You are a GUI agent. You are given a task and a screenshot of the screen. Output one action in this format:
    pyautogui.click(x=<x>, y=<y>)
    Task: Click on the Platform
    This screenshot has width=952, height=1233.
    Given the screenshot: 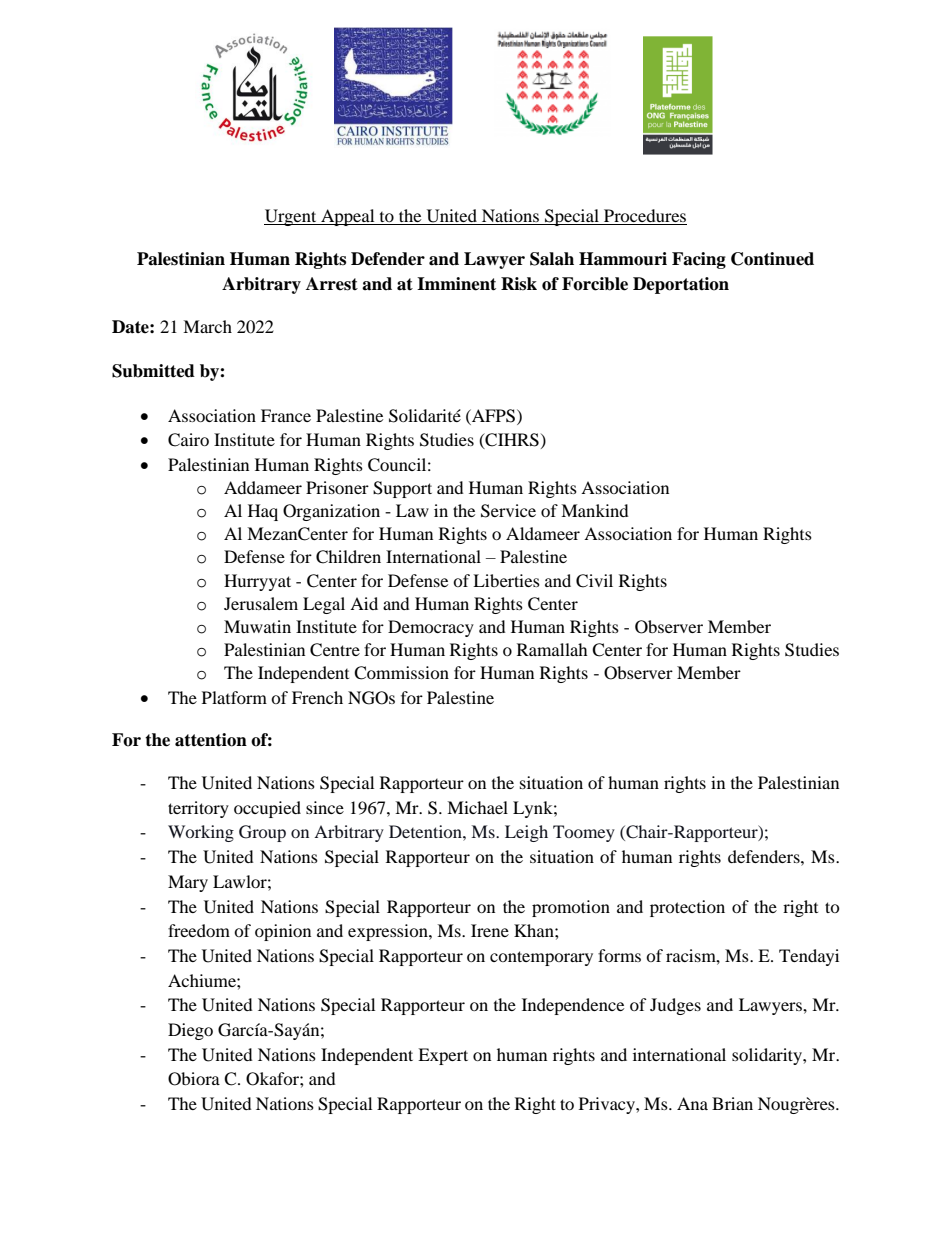 What is the action you would take?
    pyautogui.click(x=234, y=697)
